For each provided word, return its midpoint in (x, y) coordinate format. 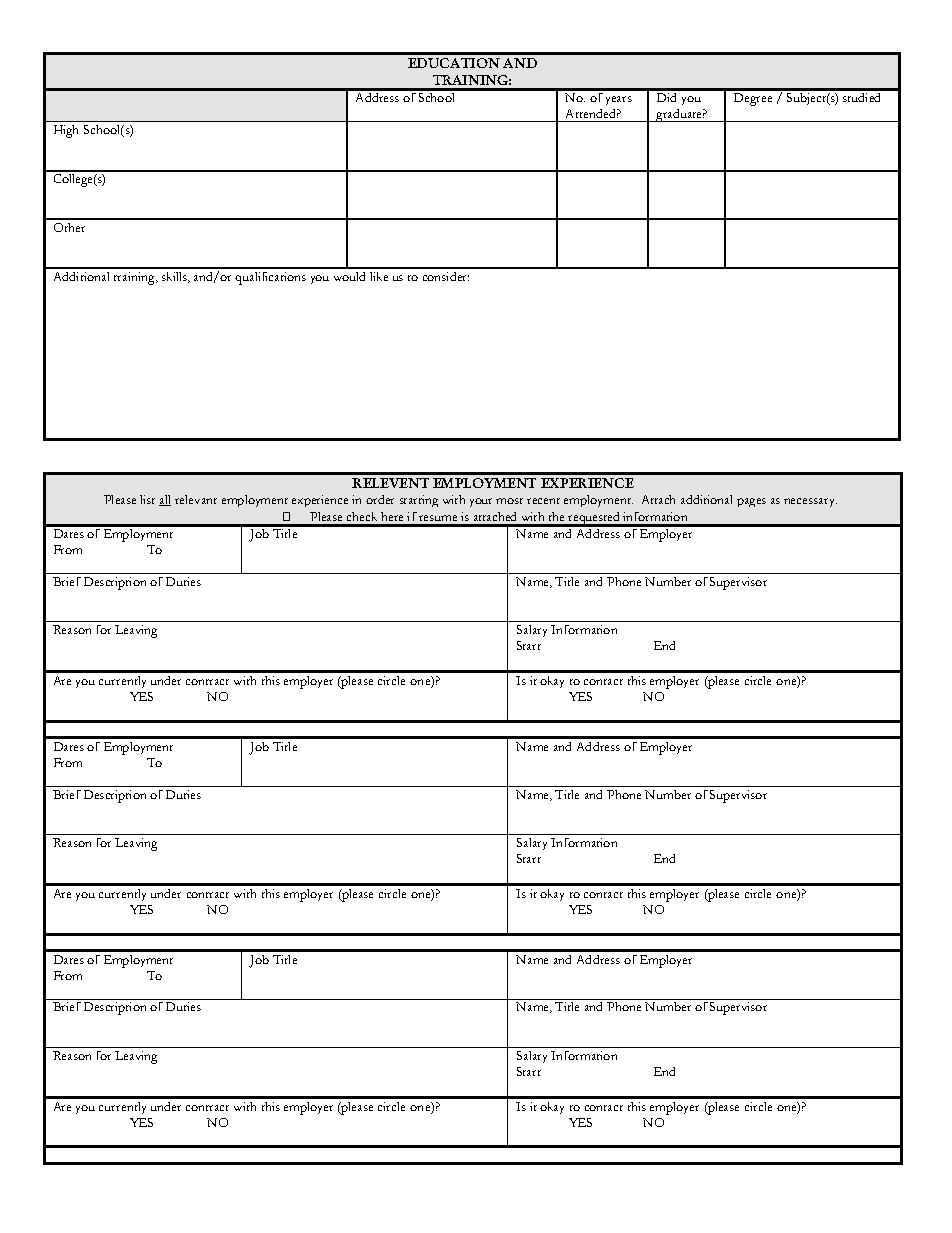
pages (751, 502)
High (66, 131)
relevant (196, 499)
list (147, 499)
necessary (810, 502)
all (165, 500)
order (380, 499)
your (481, 502)
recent (543, 501)
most (509, 501)
